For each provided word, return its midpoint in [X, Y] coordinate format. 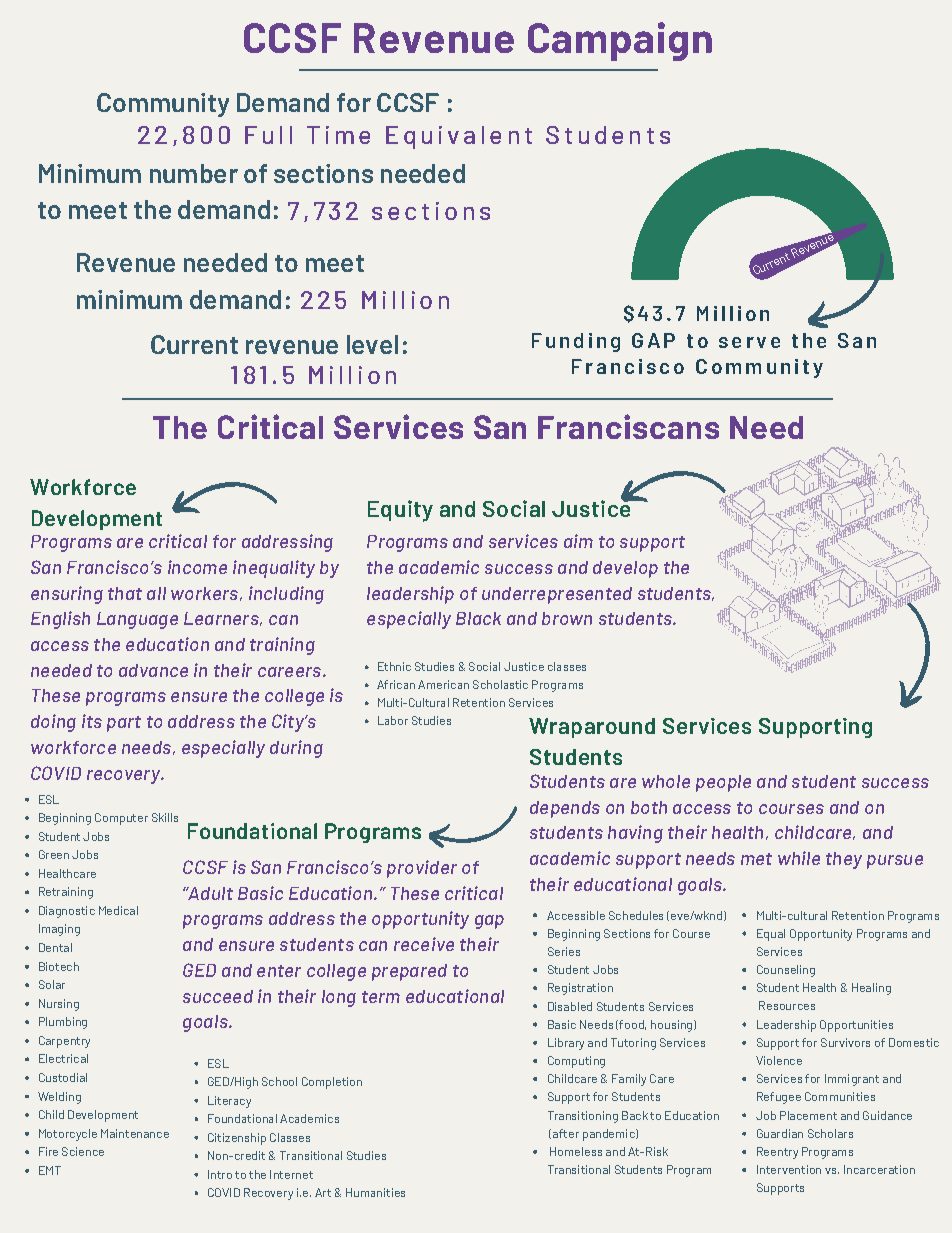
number [194, 173]
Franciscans [628, 426]
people [723, 783]
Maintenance [135, 1133]
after [566, 1133]
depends [565, 809]
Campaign [620, 41]
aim [578, 541]
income [197, 567]
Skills [165, 817]
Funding [576, 342]
